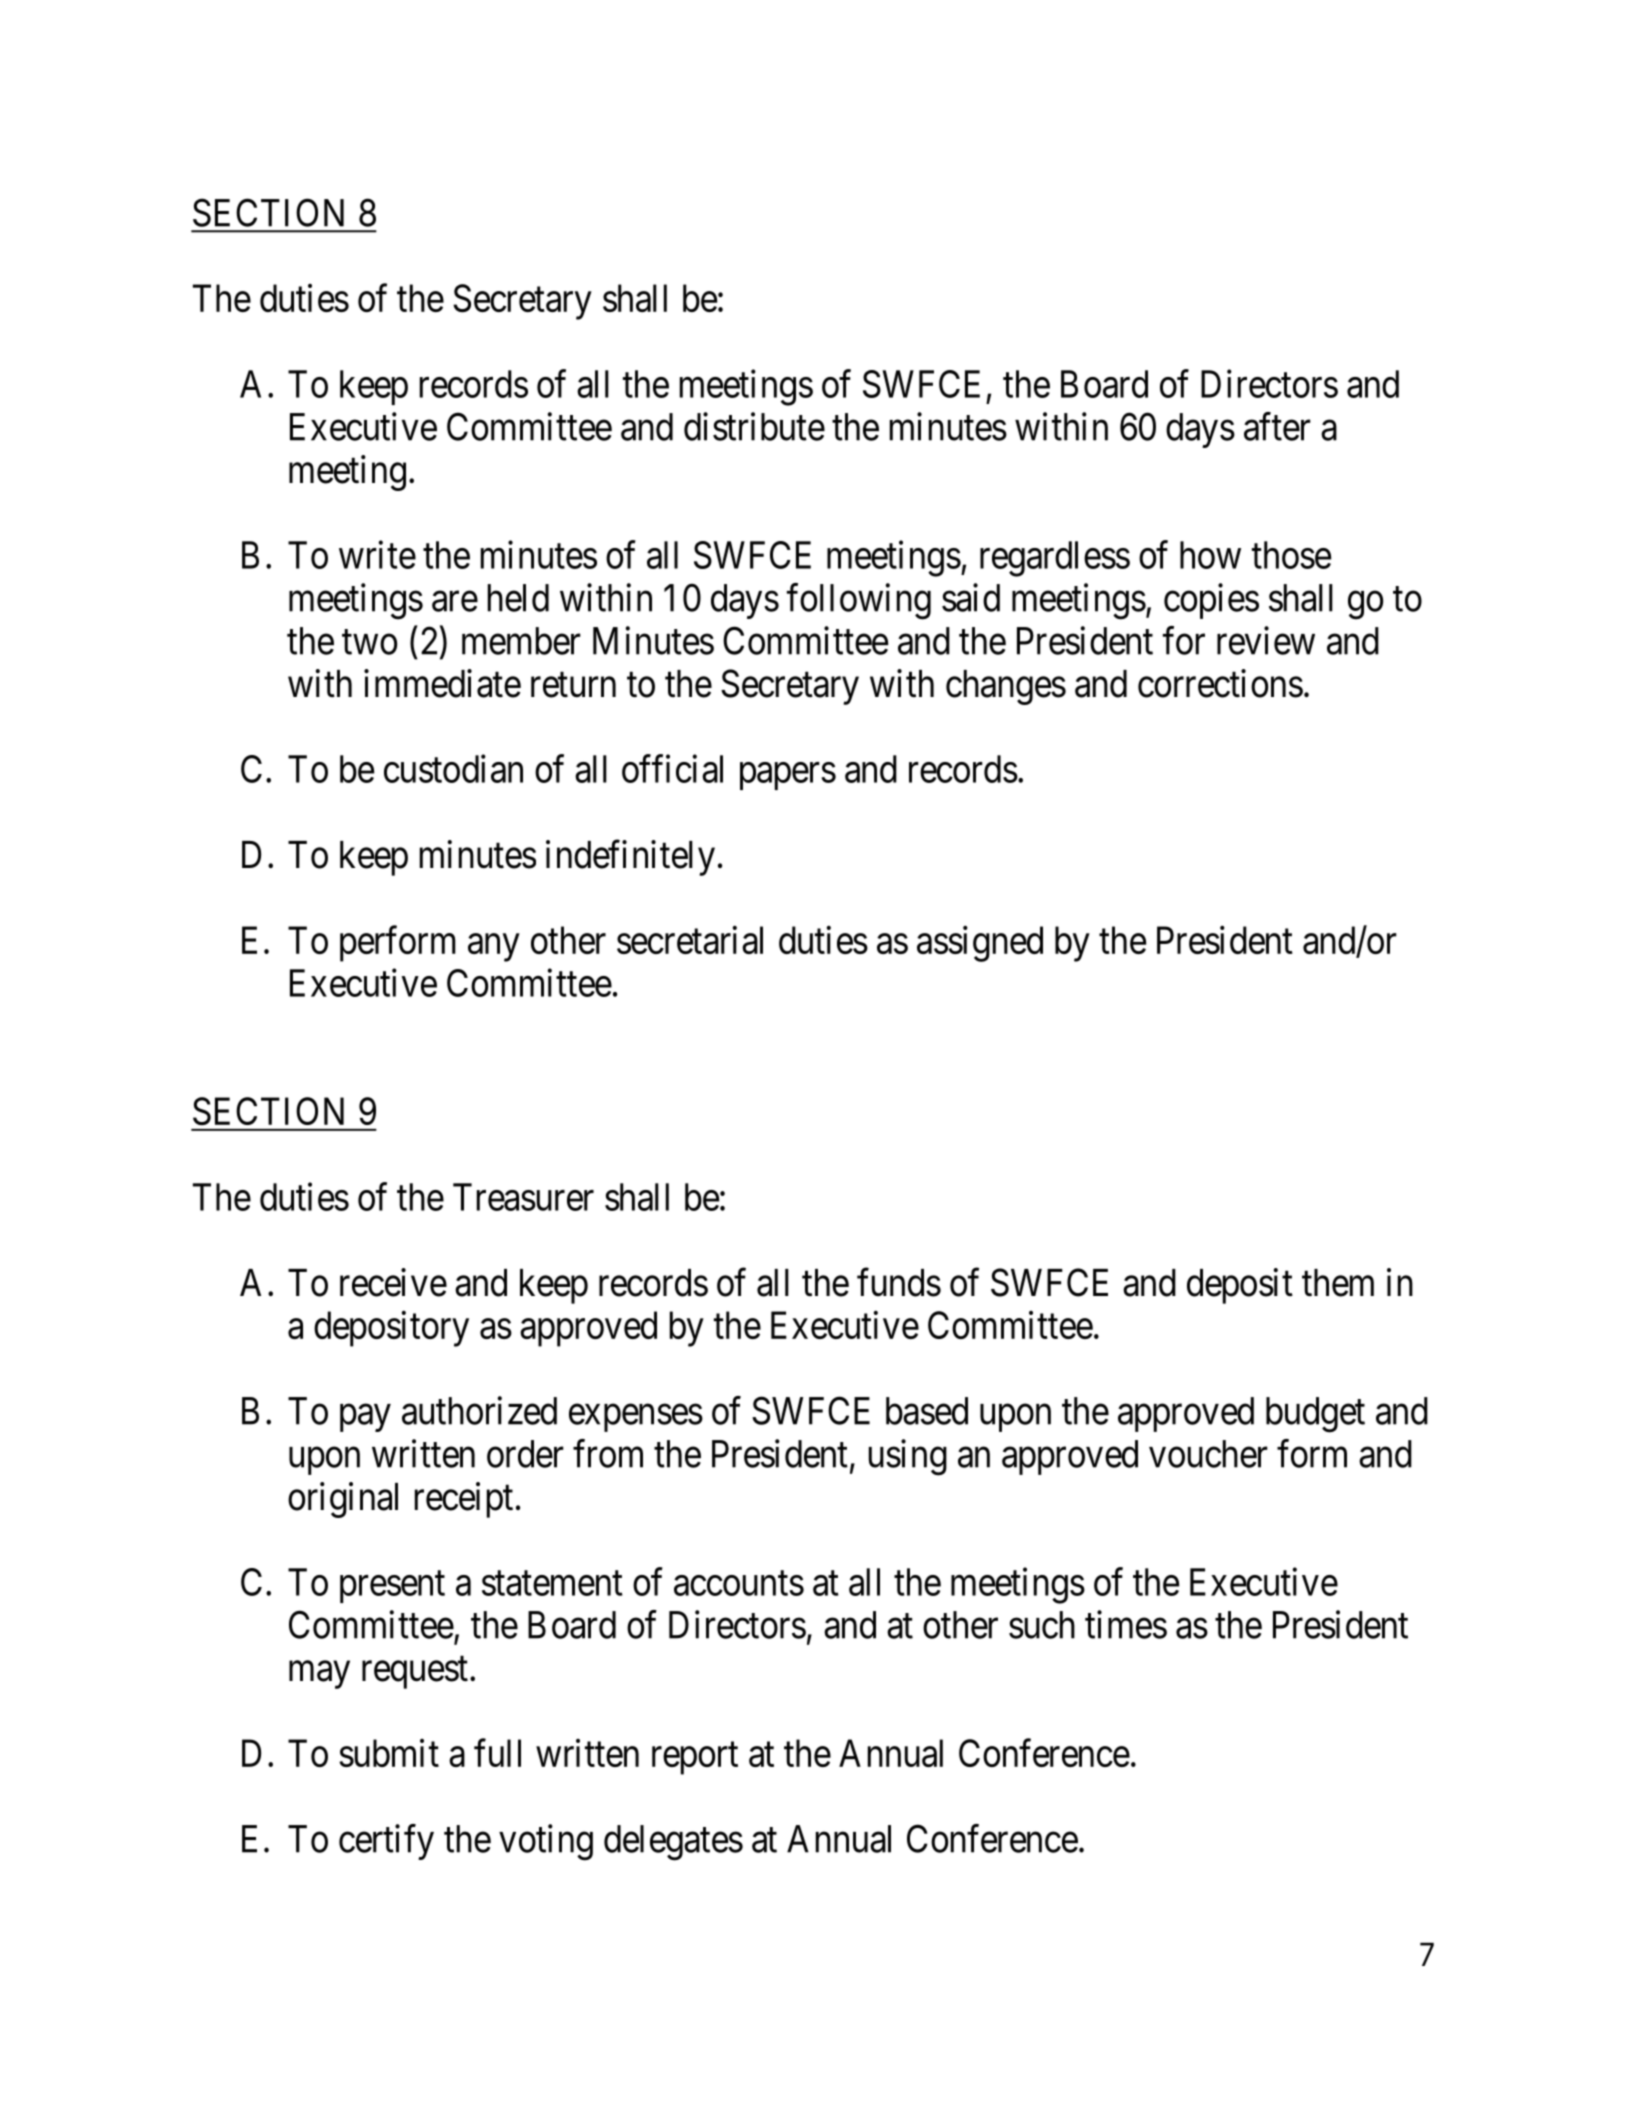  I want to click on authorized, so click(479, 1410).
